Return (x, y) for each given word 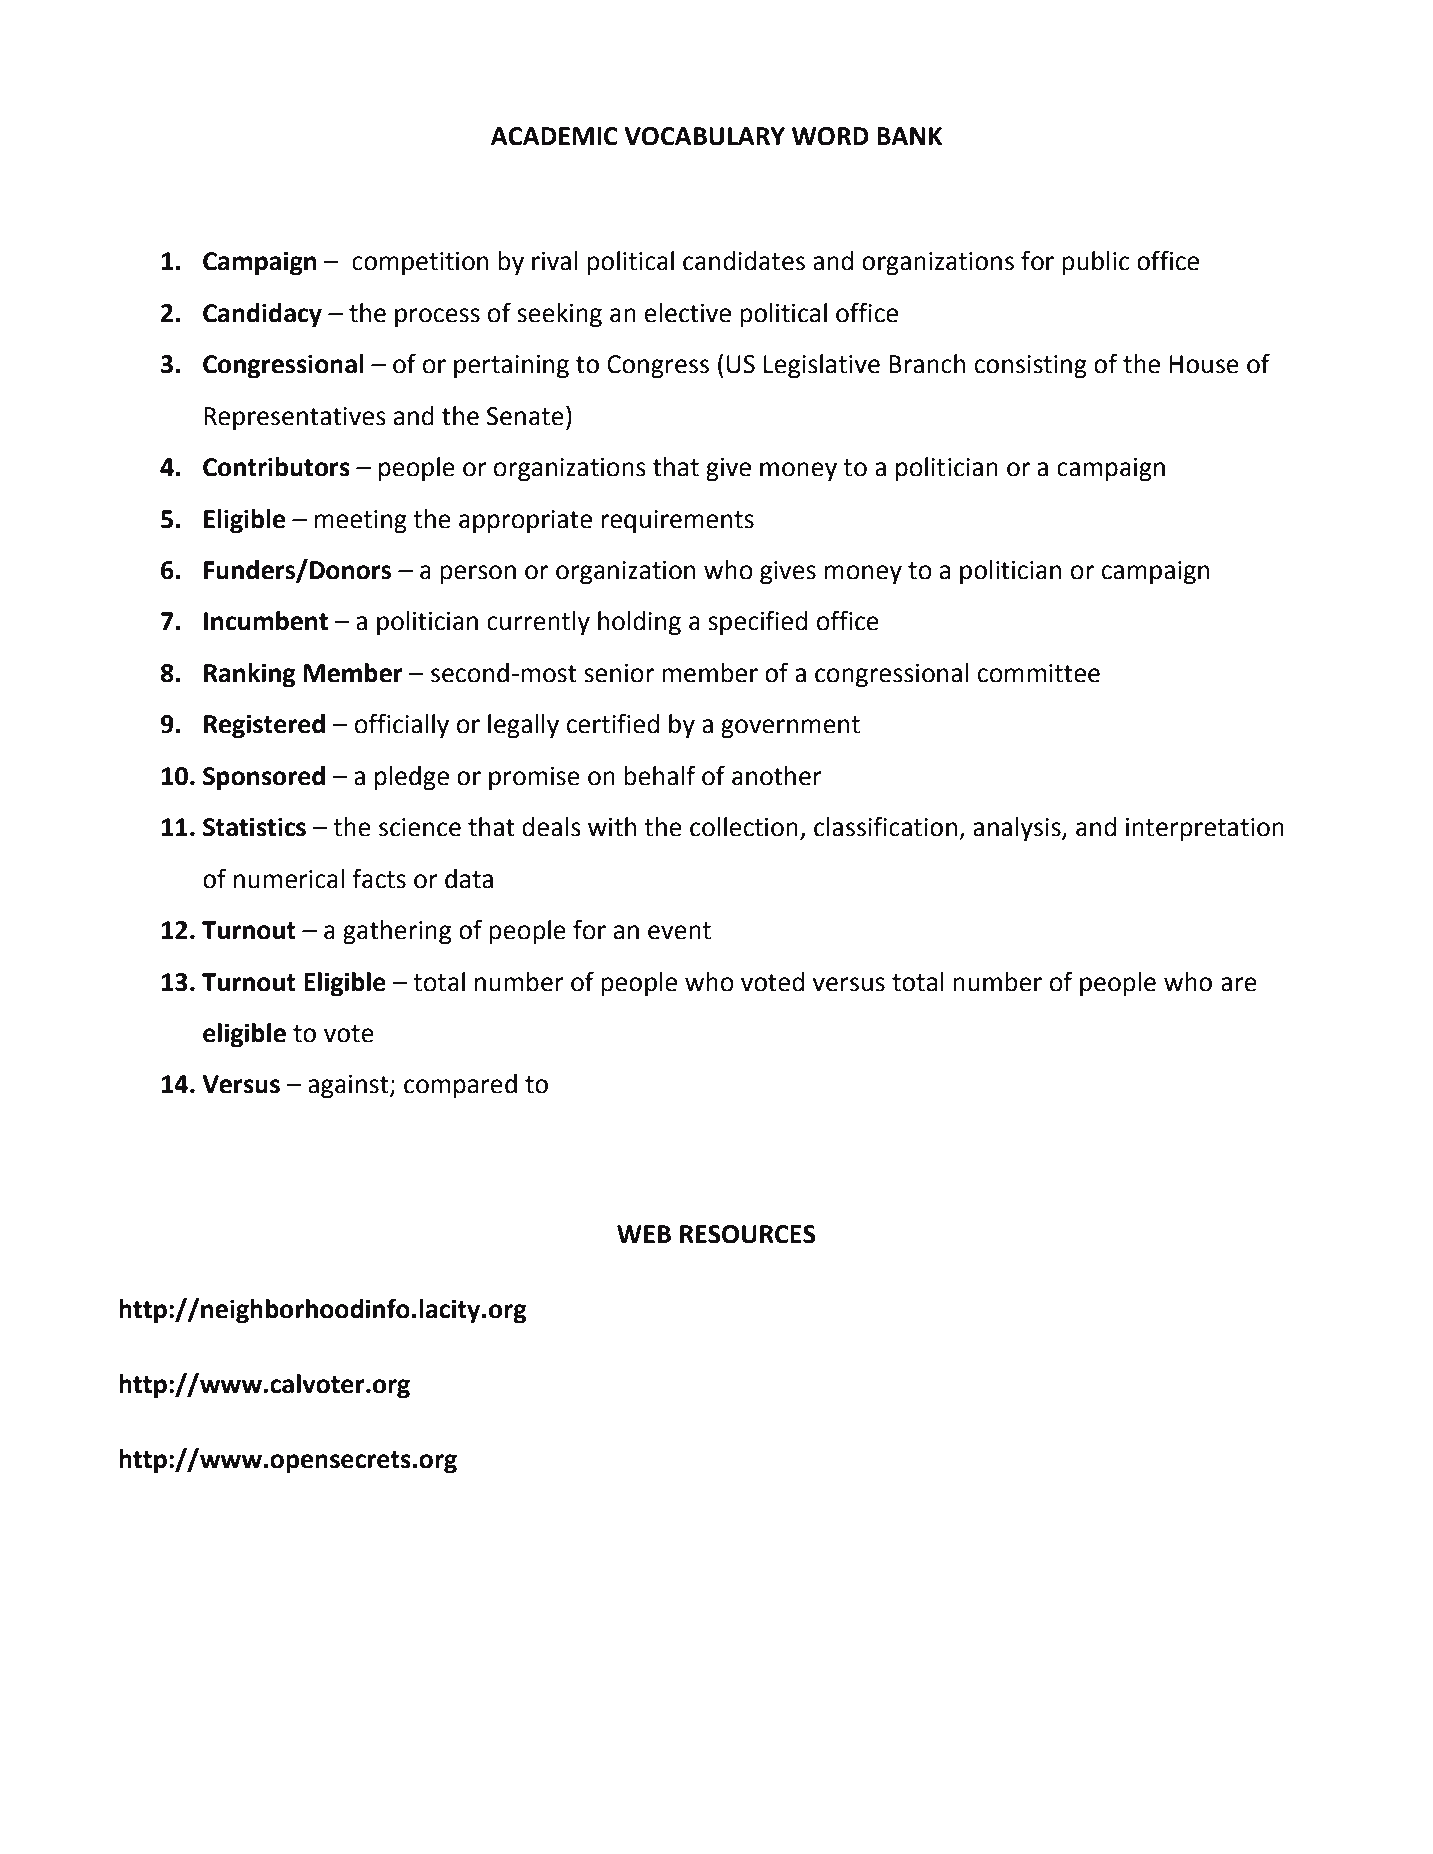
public (1095, 263)
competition (420, 264)
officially (401, 726)
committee (1038, 673)
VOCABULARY (704, 136)
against (349, 1087)
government (790, 727)
